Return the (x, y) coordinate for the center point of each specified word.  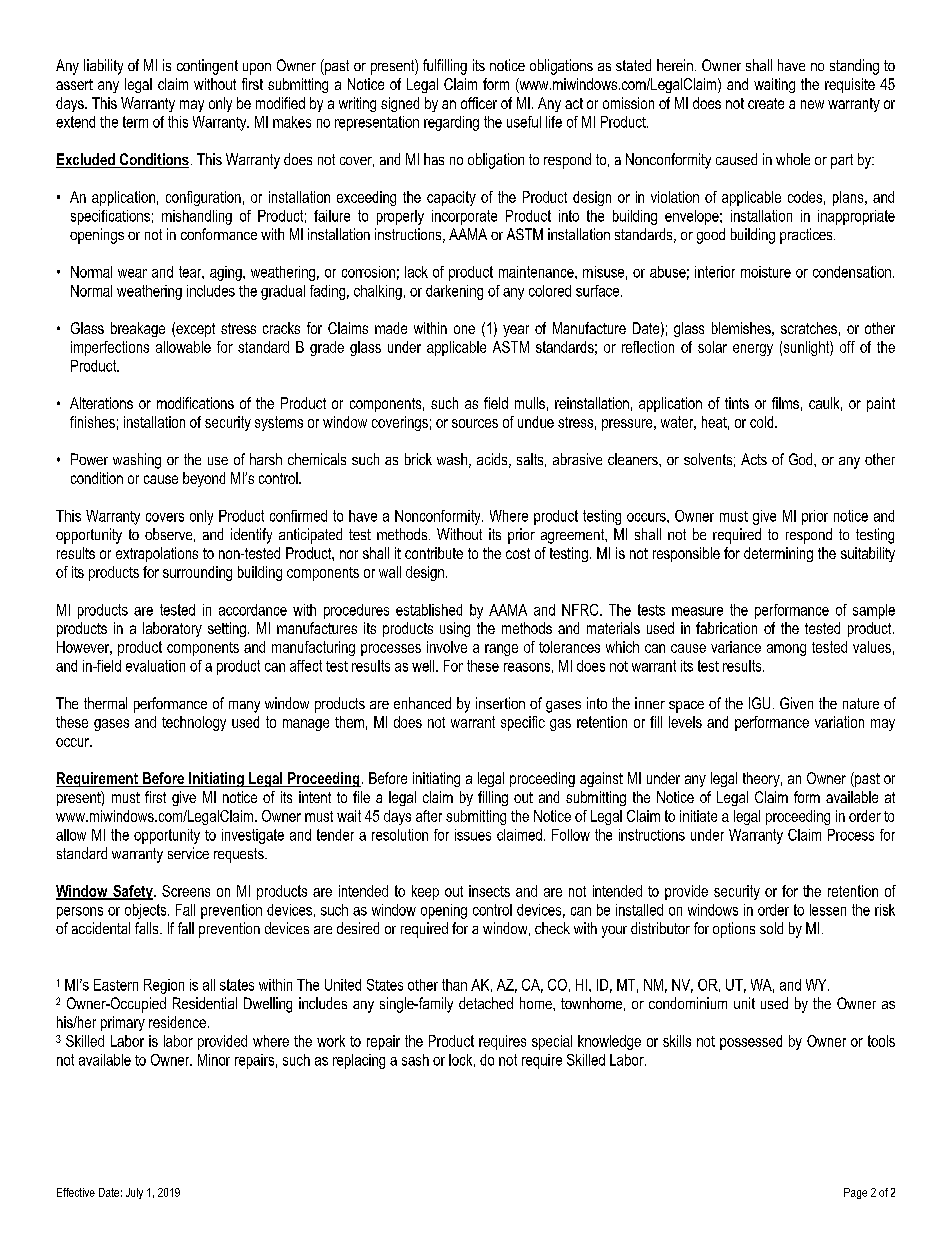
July (134, 1193)
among (786, 650)
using (455, 629)
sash (415, 1060)
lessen (828, 910)
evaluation (155, 666)
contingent (207, 67)
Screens (186, 891)
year (516, 331)
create (766, 103)
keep (425, 892)
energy (753, 350)
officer (479, 103)
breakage (138, 329)
